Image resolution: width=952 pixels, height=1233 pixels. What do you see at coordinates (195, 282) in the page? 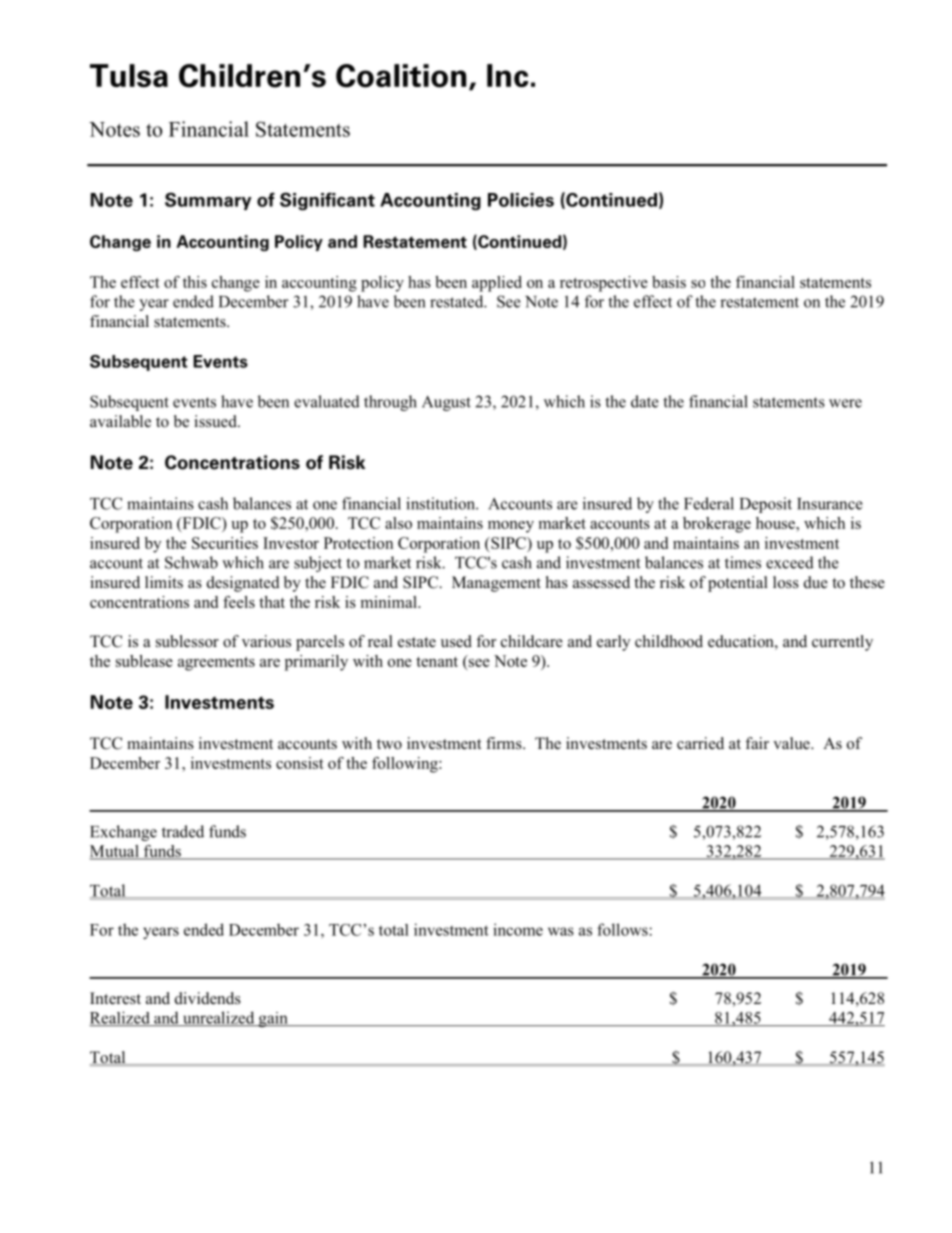
I see `this` at bounding box center [195, 282].
